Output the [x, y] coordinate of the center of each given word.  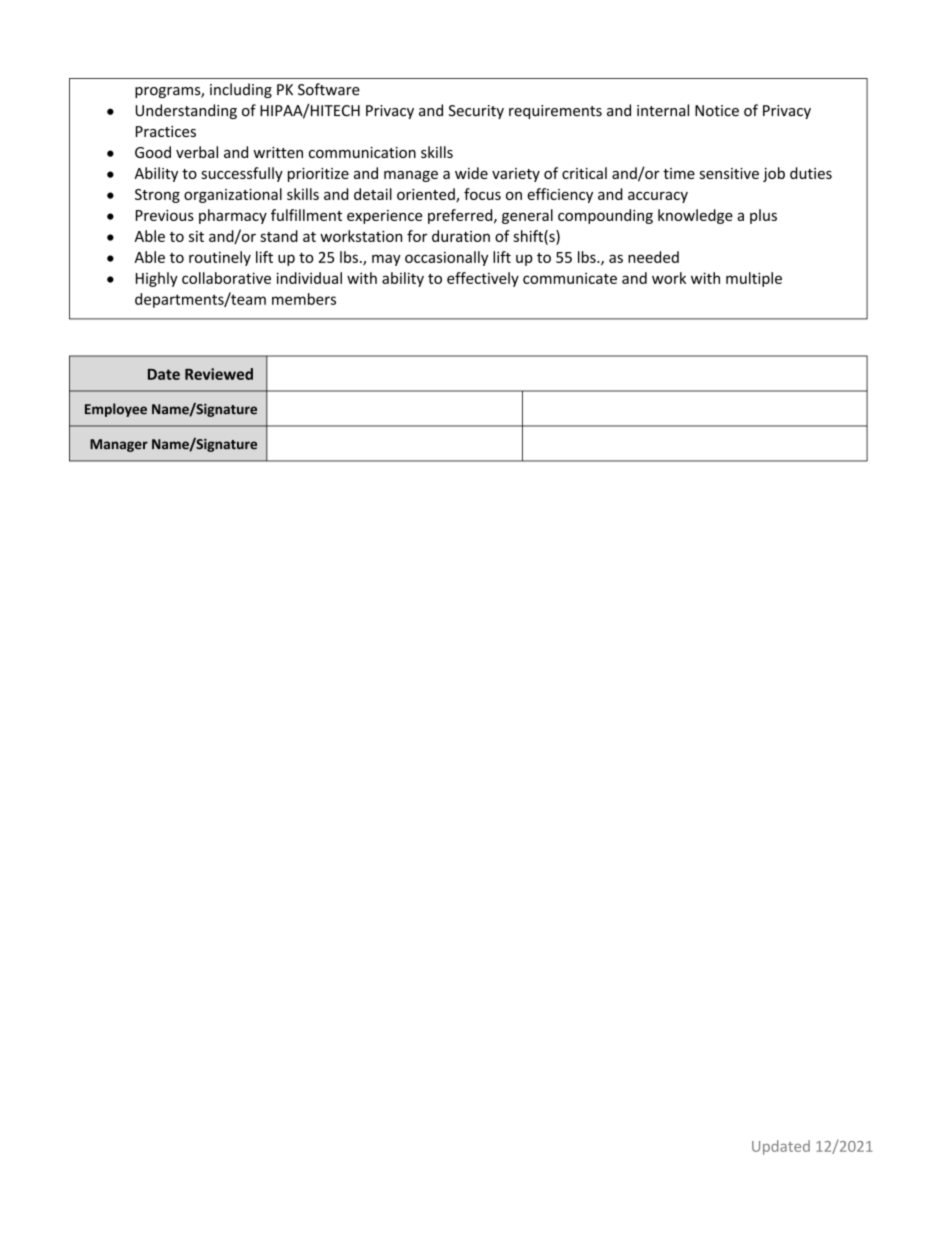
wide [471, 173]
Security [476, 112]
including [241, 90]
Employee [116, 410]
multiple [754, 279]
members [304, 299]
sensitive [729, 173]
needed [653, 257]
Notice [717, 111]
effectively [483, 279]
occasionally [446, 258]
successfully [242, 174]
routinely [220, 258]
